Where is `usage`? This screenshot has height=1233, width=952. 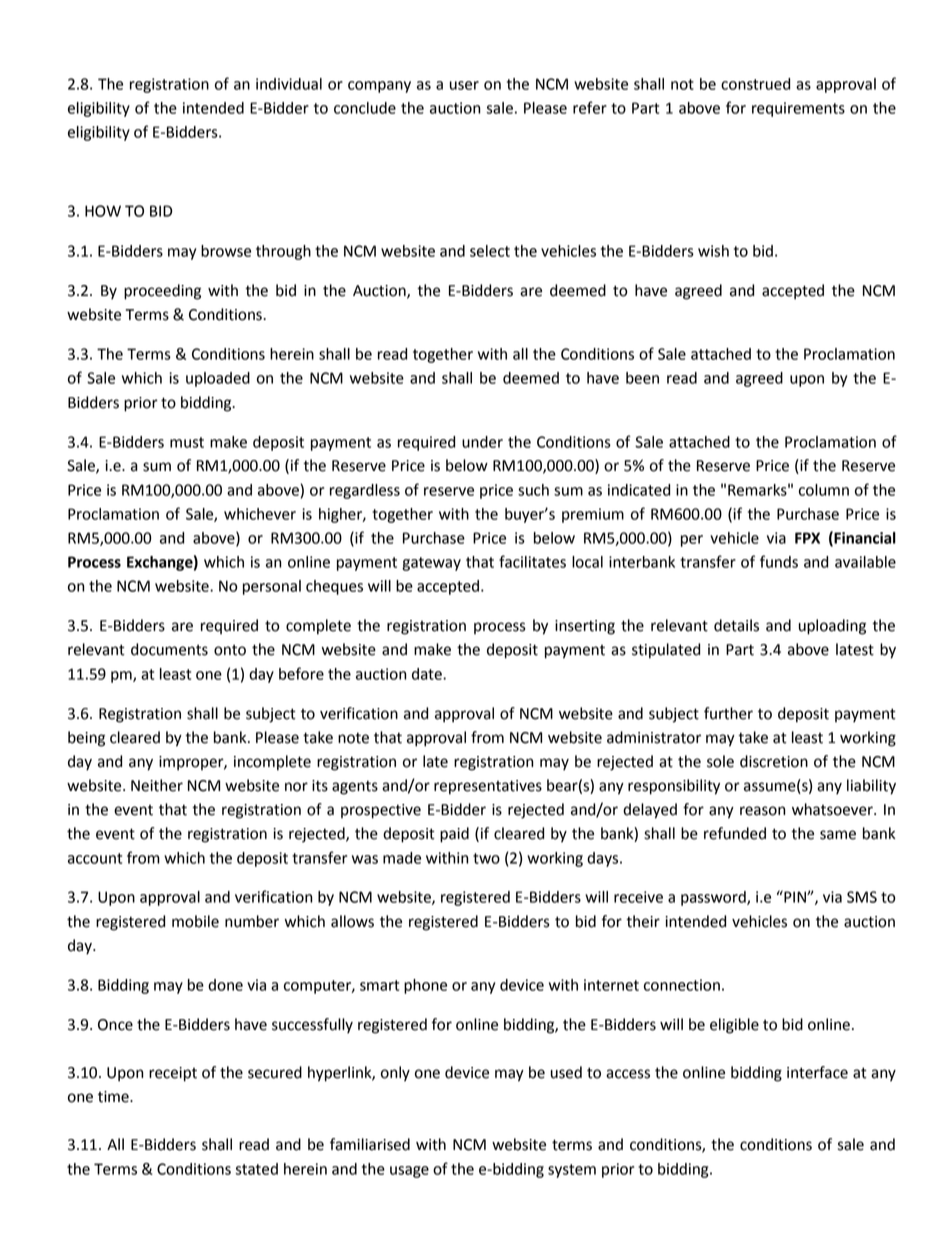 usage is located at coordinates (409, 1172).
